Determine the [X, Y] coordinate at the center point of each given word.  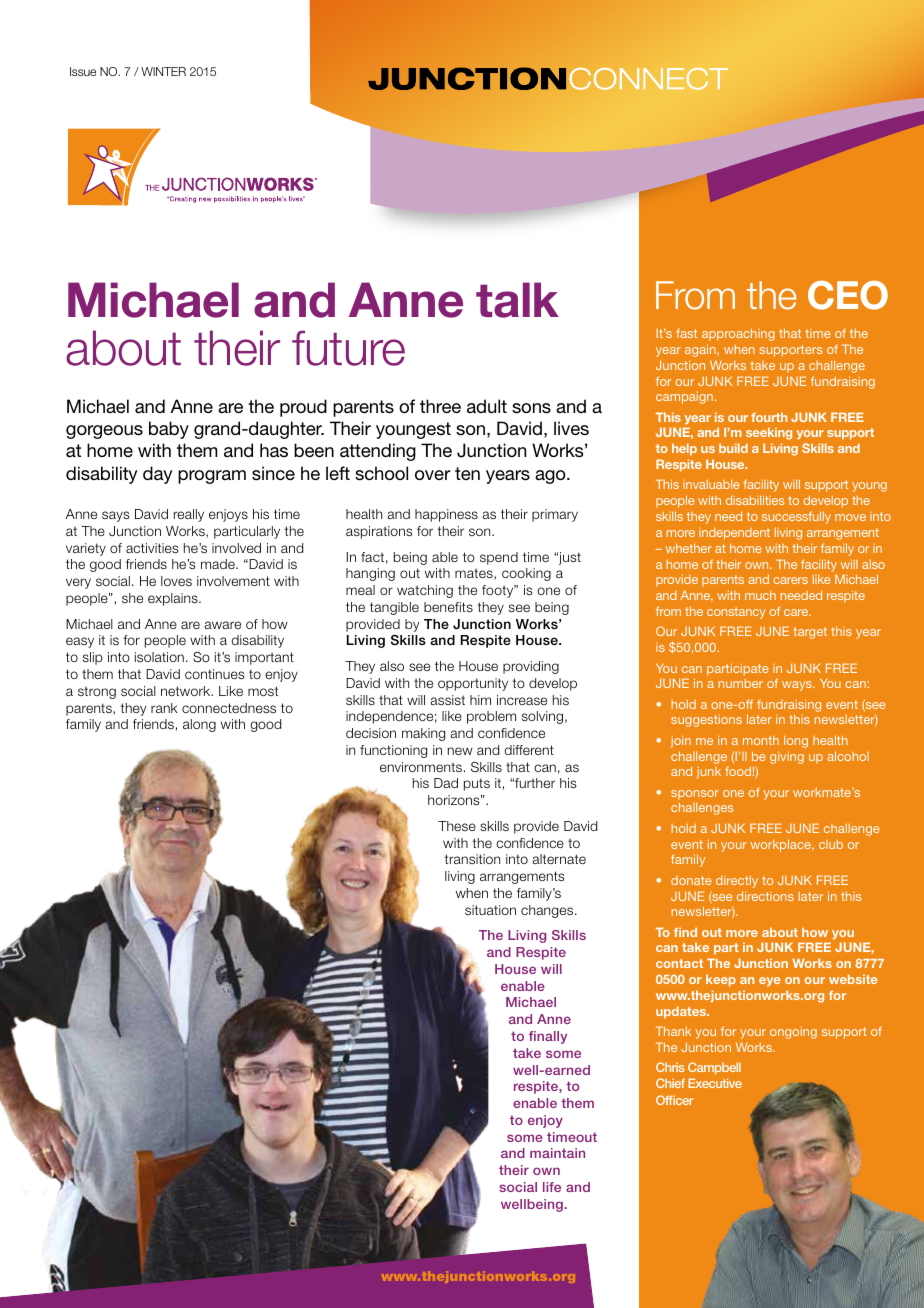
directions [765, 896]
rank [164, 708]
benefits [448, 607]
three [440, 406]
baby [169, 430]
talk [517, 300]
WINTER [163, 71]
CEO [848, 295]
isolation [159, 657]
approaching [738, 334]
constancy [736, 613]
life [552, 1187]
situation [490, 910]
